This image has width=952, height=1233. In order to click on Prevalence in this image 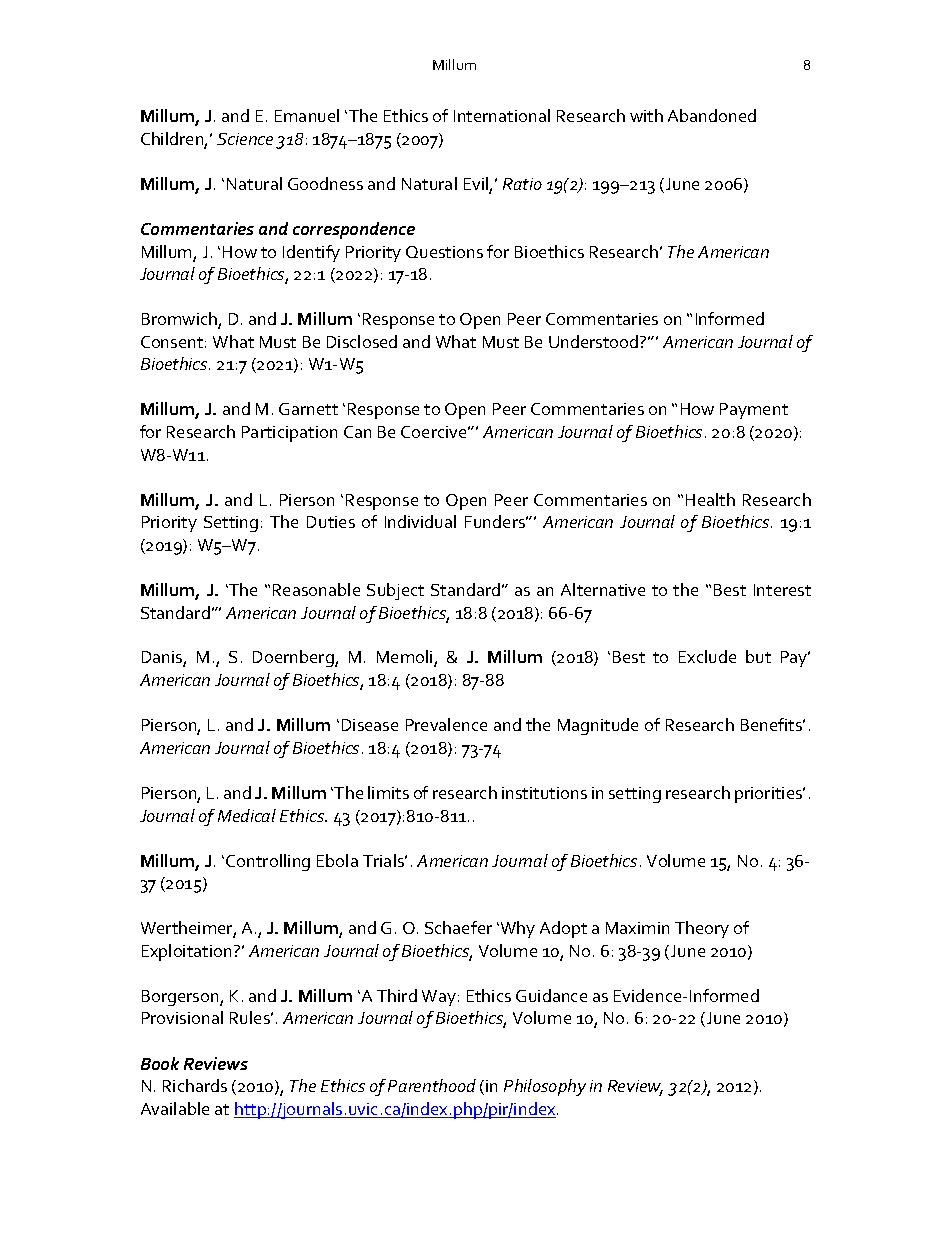, I will do `click(446, 724)`.
